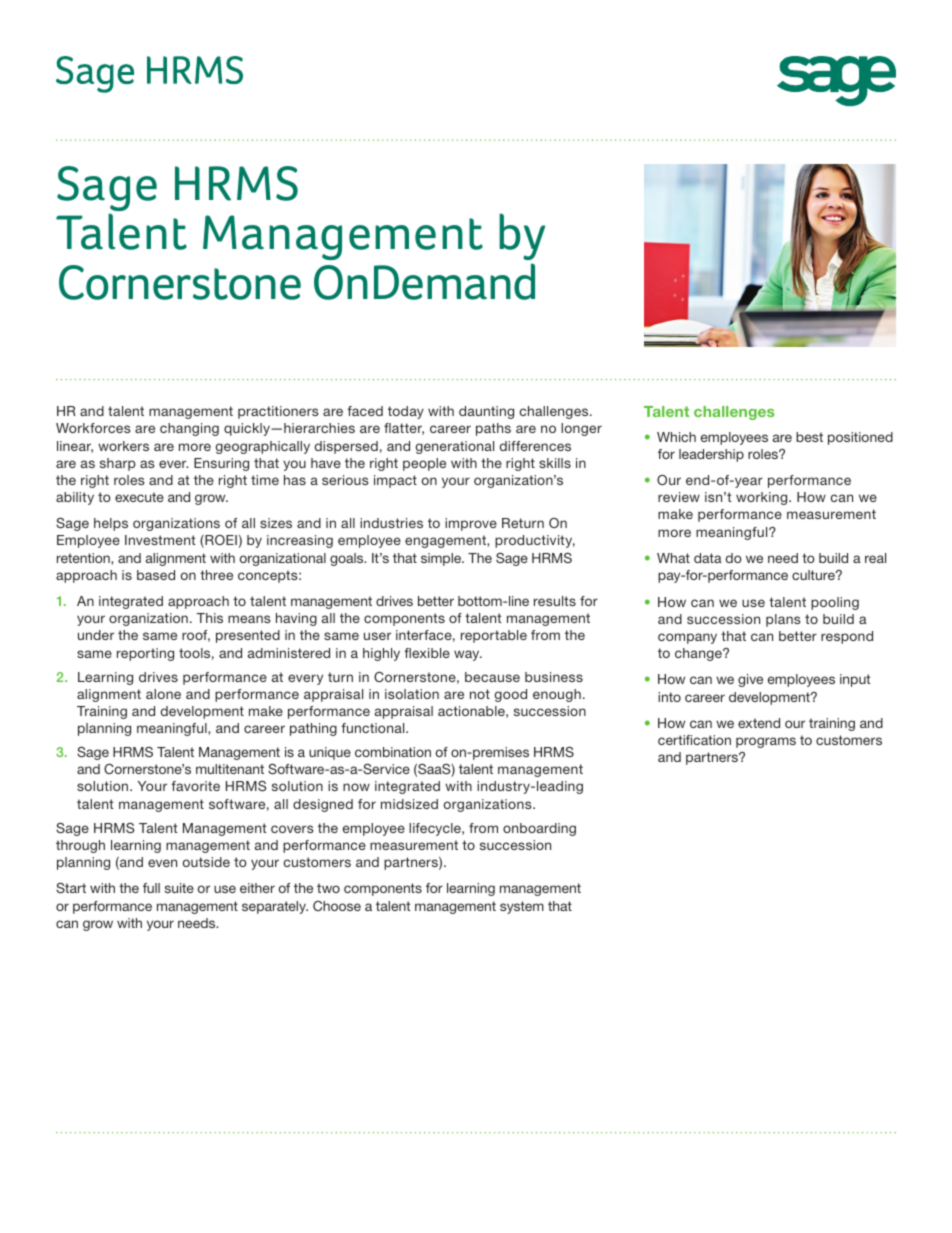 This page has width=952, height=1233. Describe the element at coordinates (145, 654) in the page. I see `reporting` at that location.
